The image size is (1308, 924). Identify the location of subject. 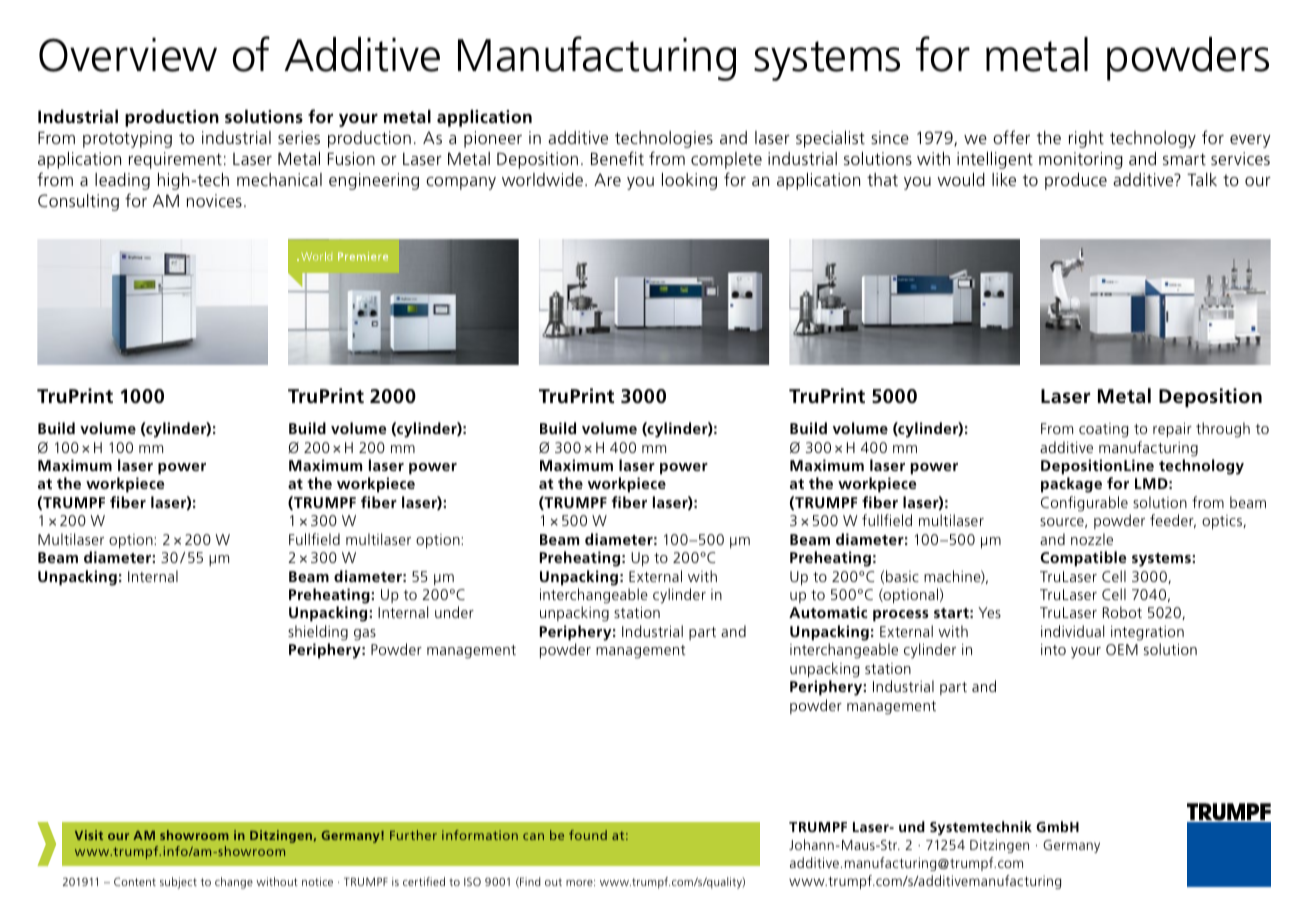
(178, 883).
